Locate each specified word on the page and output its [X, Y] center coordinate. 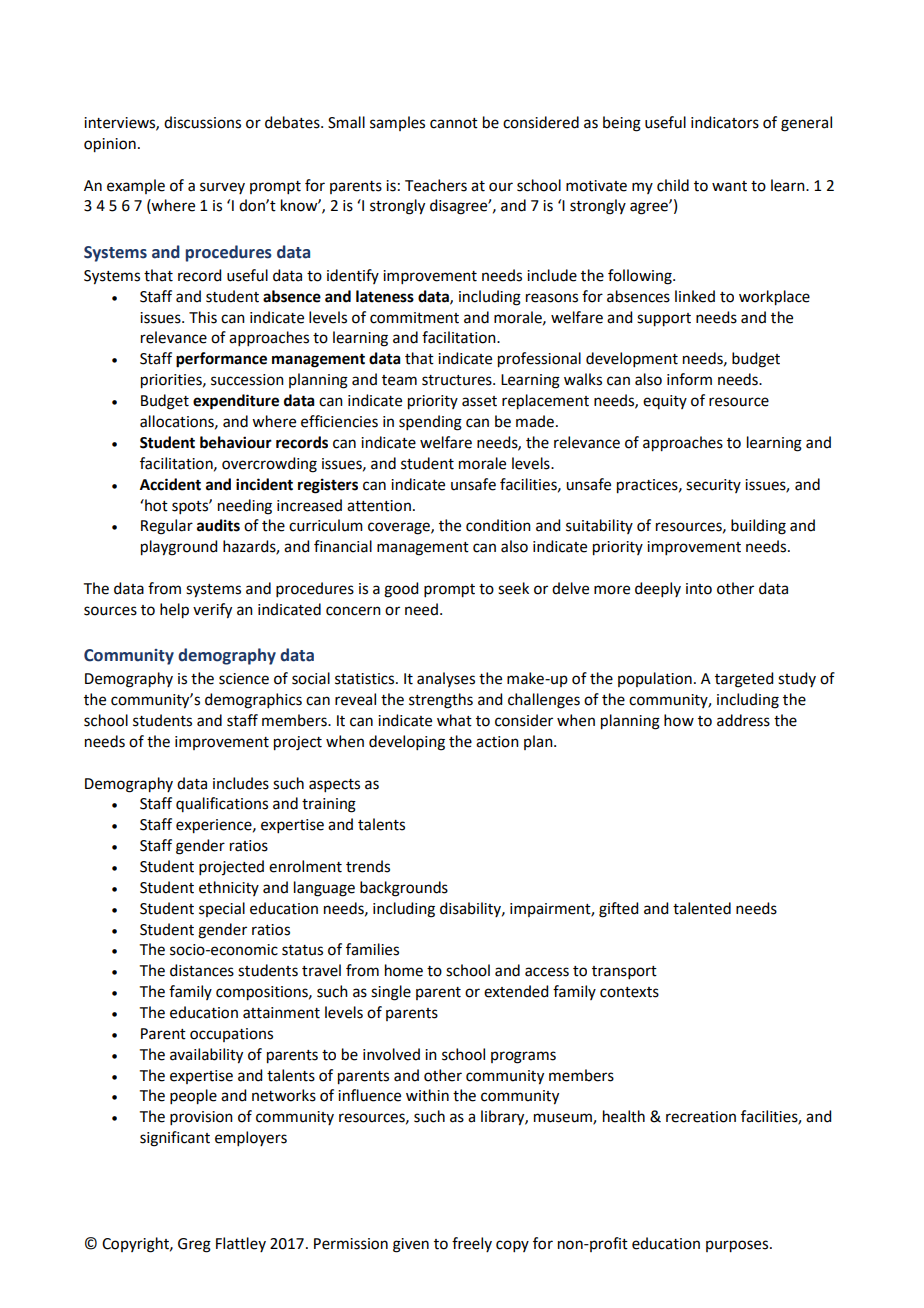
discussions [202, 122]
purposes [737, 1246]
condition [498, 525]
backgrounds [404, 889]
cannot [454, 123]
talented [702, 908]
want [729, 186]
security [713, 486]
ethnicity [229, 888]
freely [472, 1244]
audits [218, 525]
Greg [194, 1245]
